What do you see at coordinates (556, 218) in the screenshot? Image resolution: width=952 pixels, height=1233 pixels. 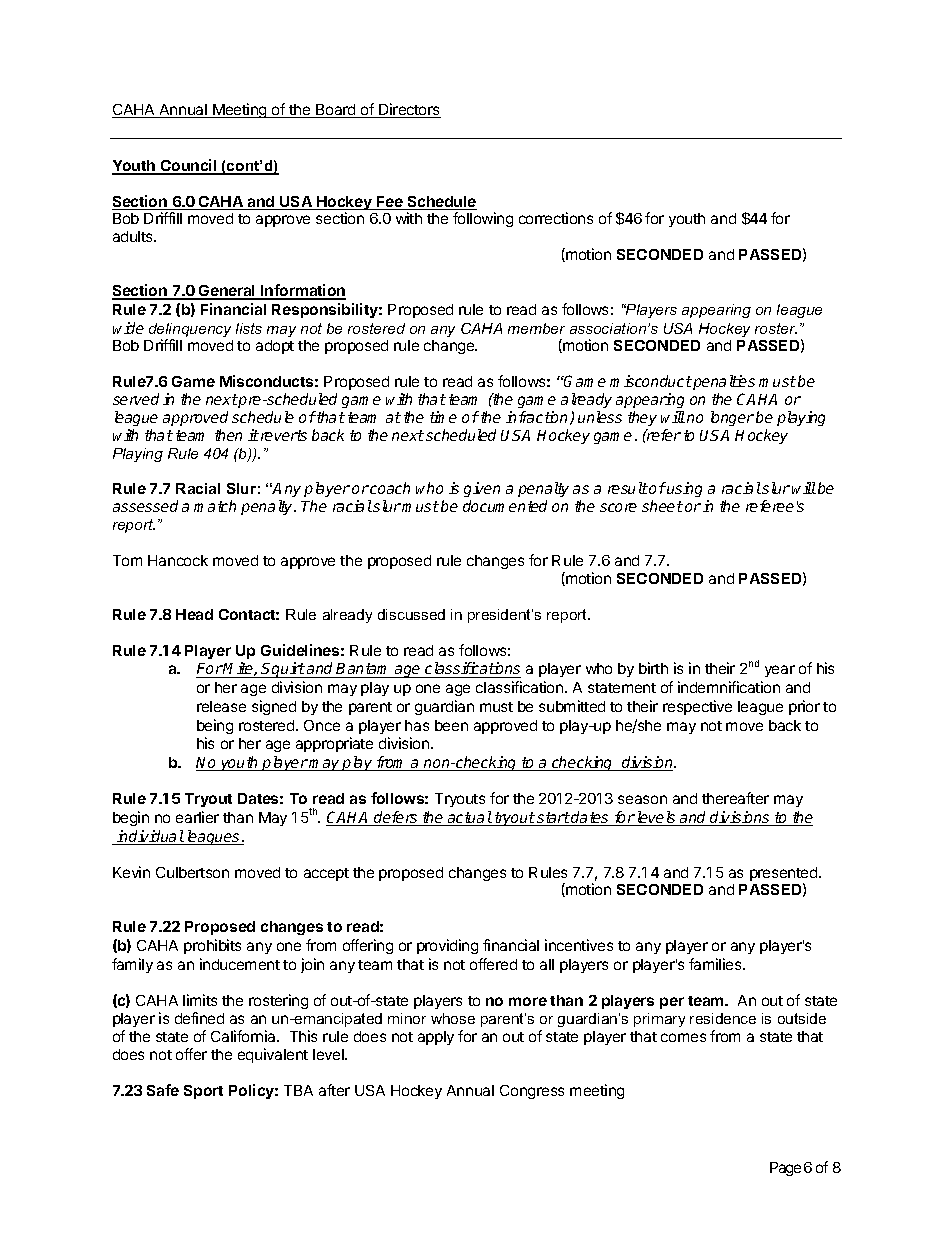 I see `corrections` at bounding box center [556, 218].
